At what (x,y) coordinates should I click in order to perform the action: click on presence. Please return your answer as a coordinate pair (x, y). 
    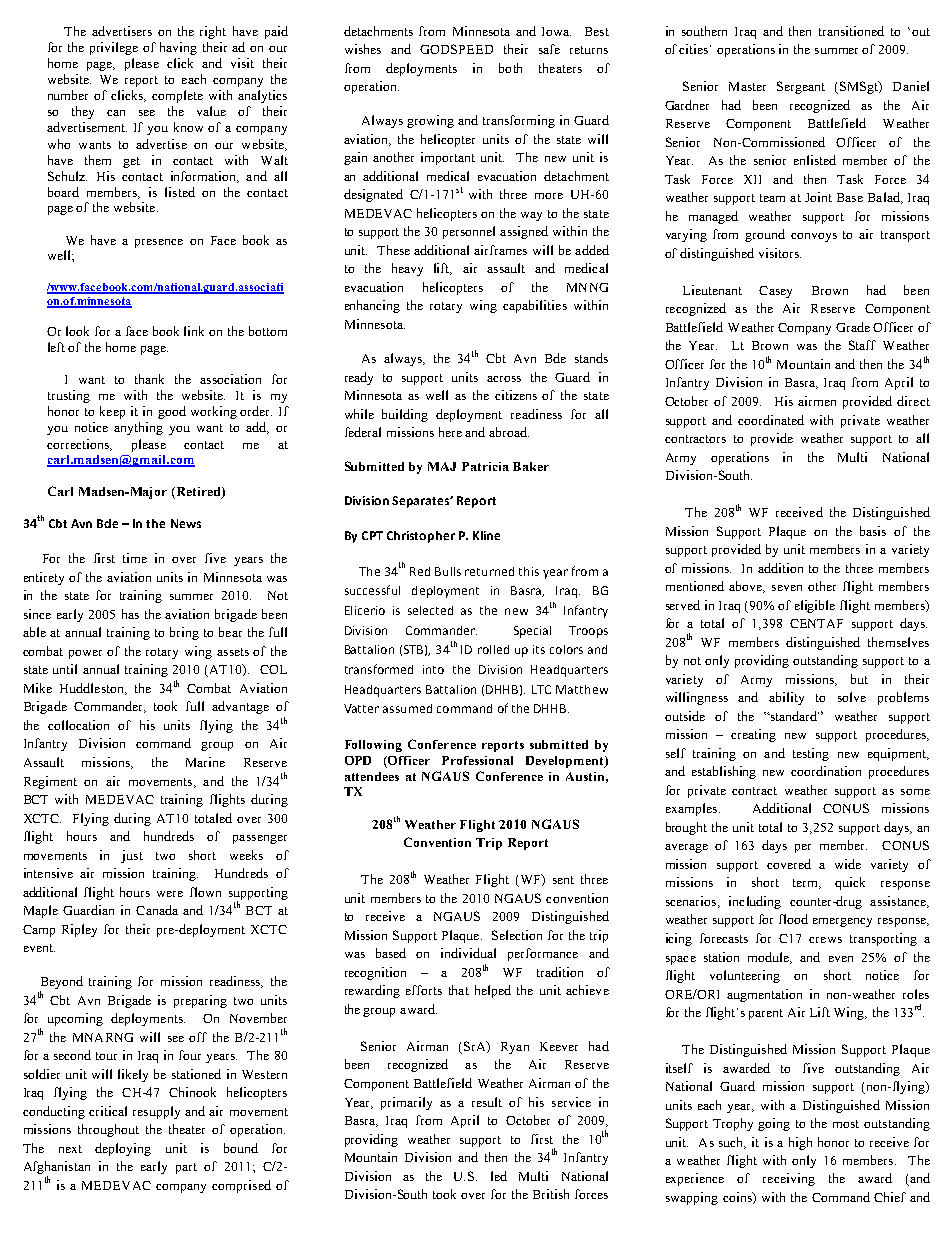
    Looking at the image, I should click on (159, 243).
